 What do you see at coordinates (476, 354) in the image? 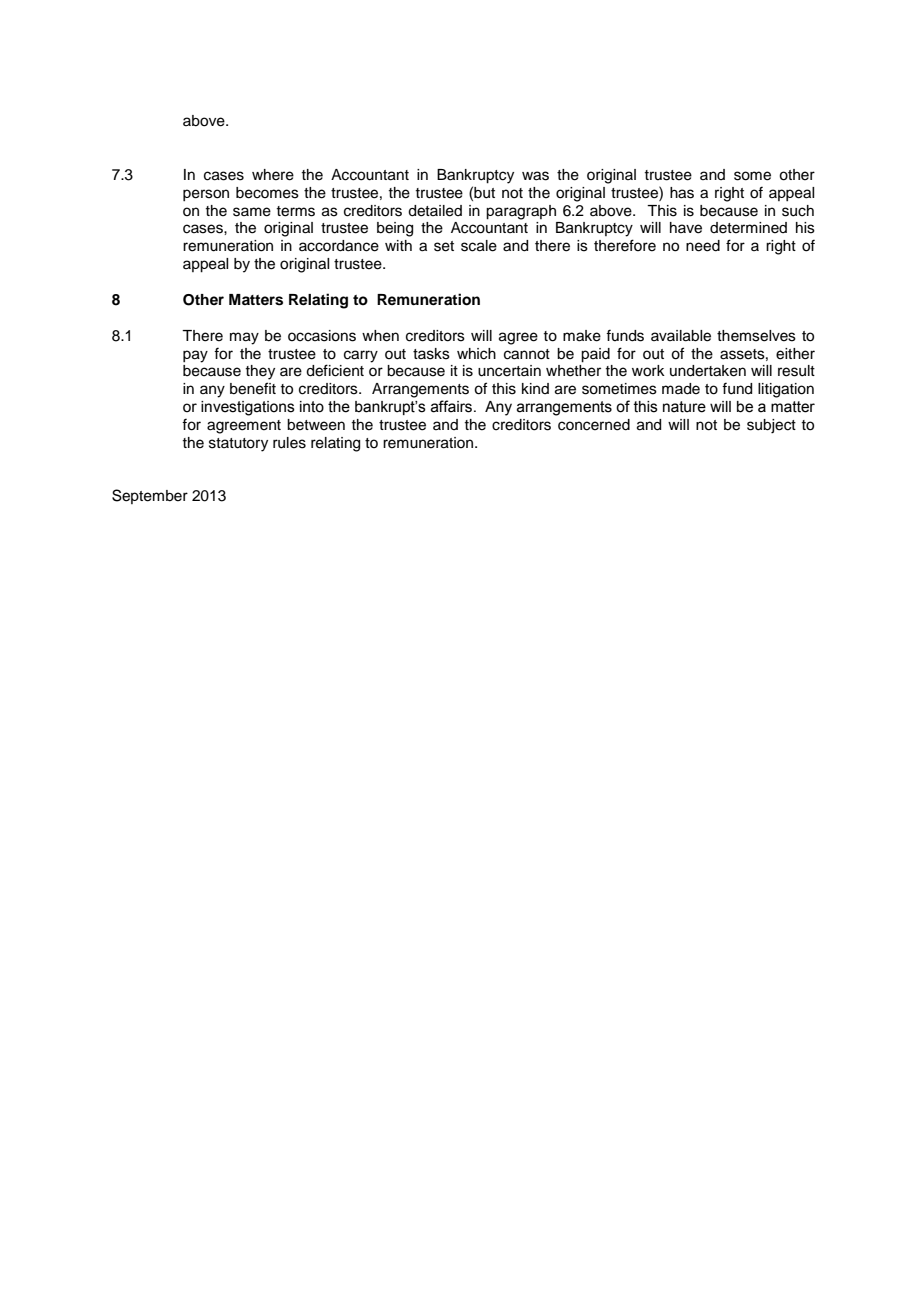
I see `which` at bounding box center [476, 354].
